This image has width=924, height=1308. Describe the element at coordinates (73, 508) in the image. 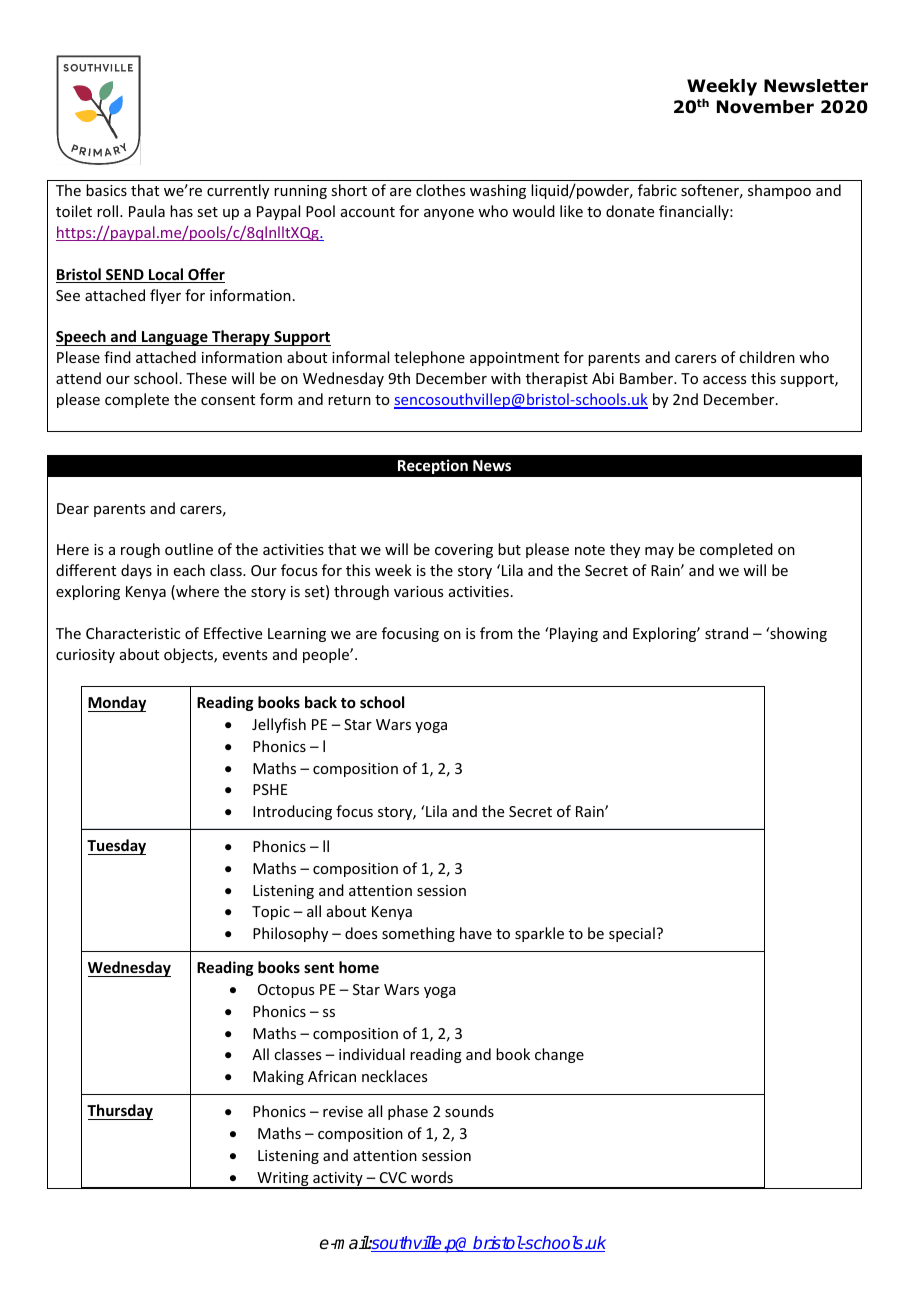

I see `Dear` at that location.
